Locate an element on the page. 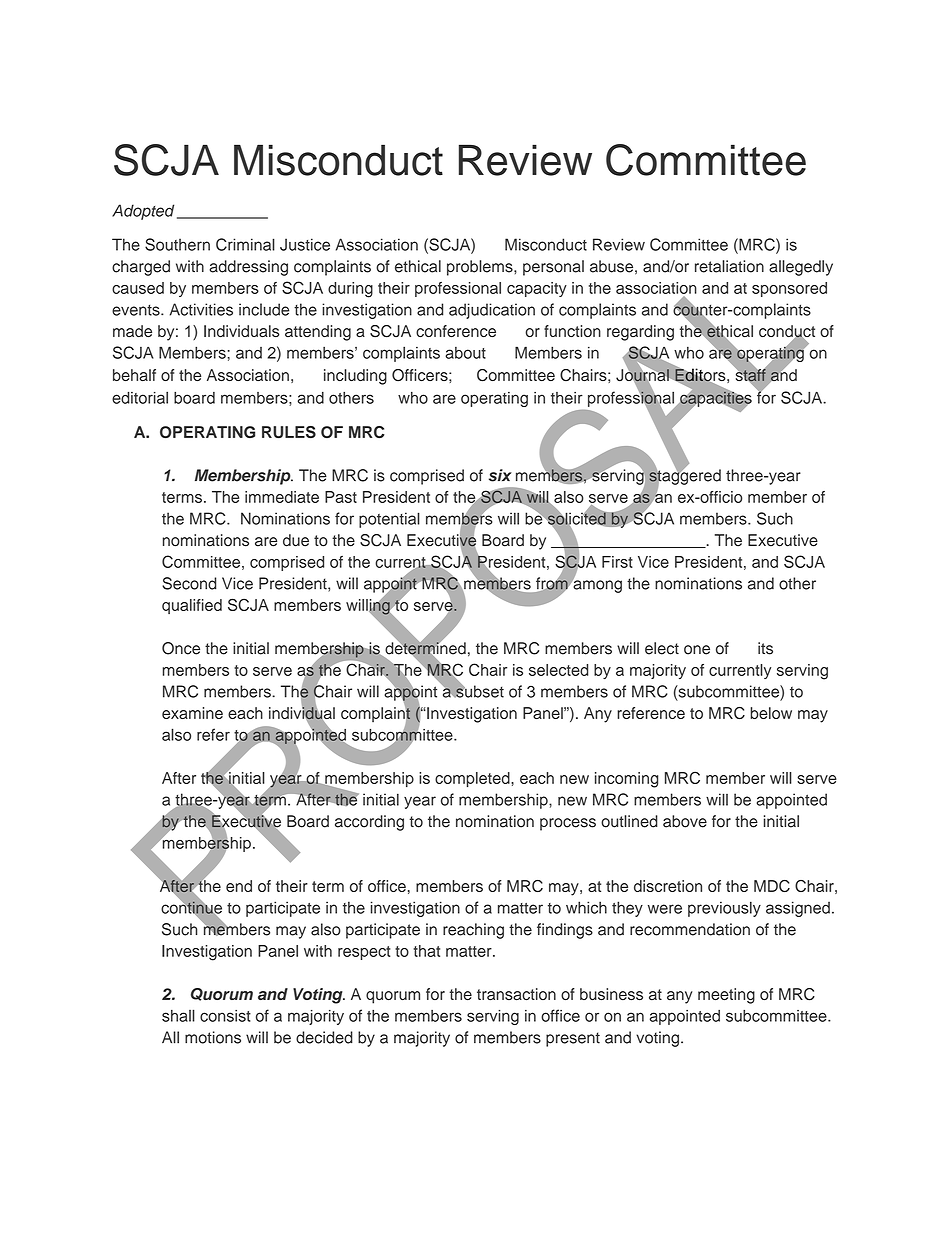  problems is located at coordinates (481, 268).
